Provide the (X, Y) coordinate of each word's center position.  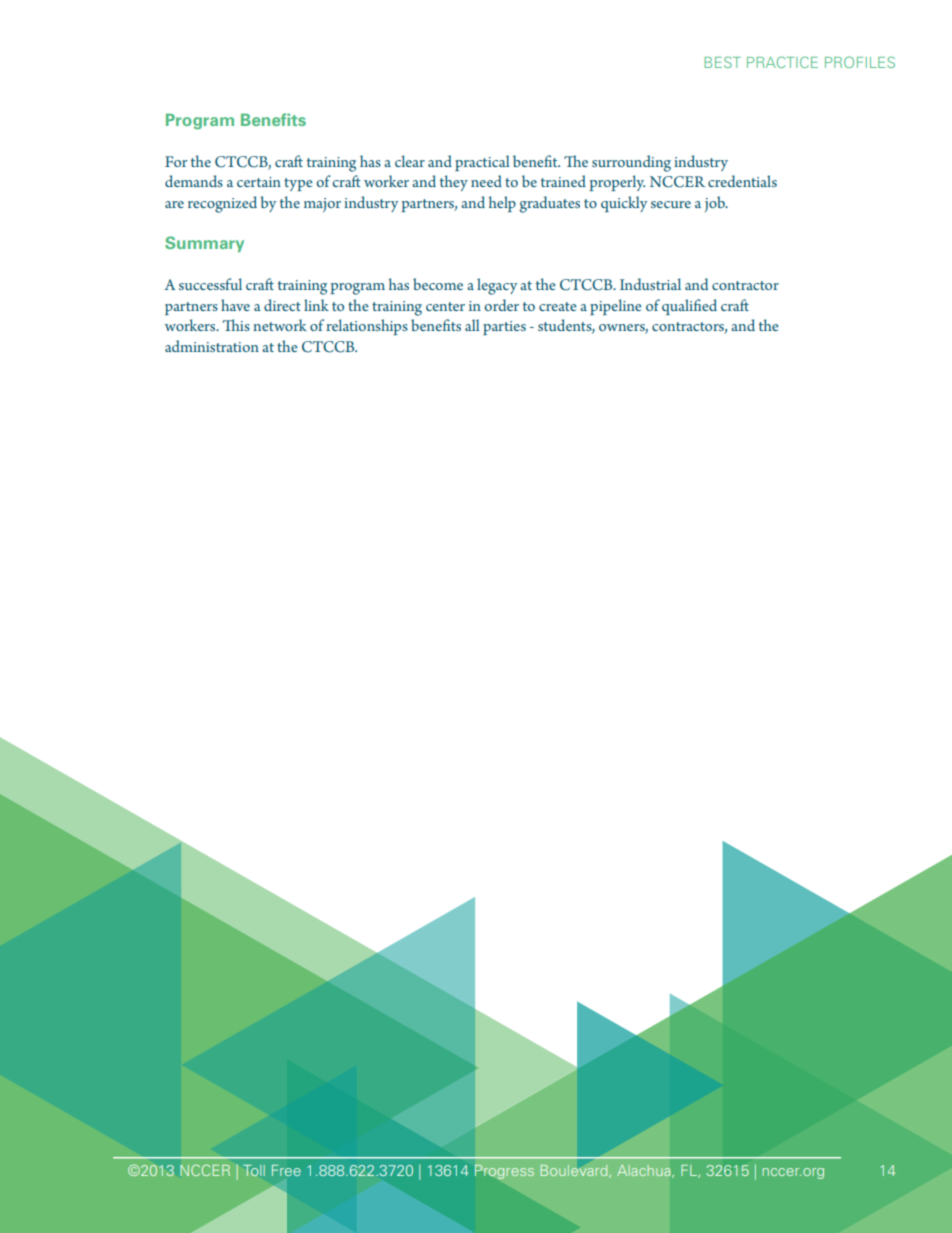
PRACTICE (782, 62)
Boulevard (575, 1171)
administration (212, 346)
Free (286, 1170)
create (558, 306)
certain (259, 182)
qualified (689, 307)
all (472, 325)
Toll (254, 1170)
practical (482, 163)
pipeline (616, 307)
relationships (367, 327)
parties (504, 328)
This (236, 325)
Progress (504, 1172)
